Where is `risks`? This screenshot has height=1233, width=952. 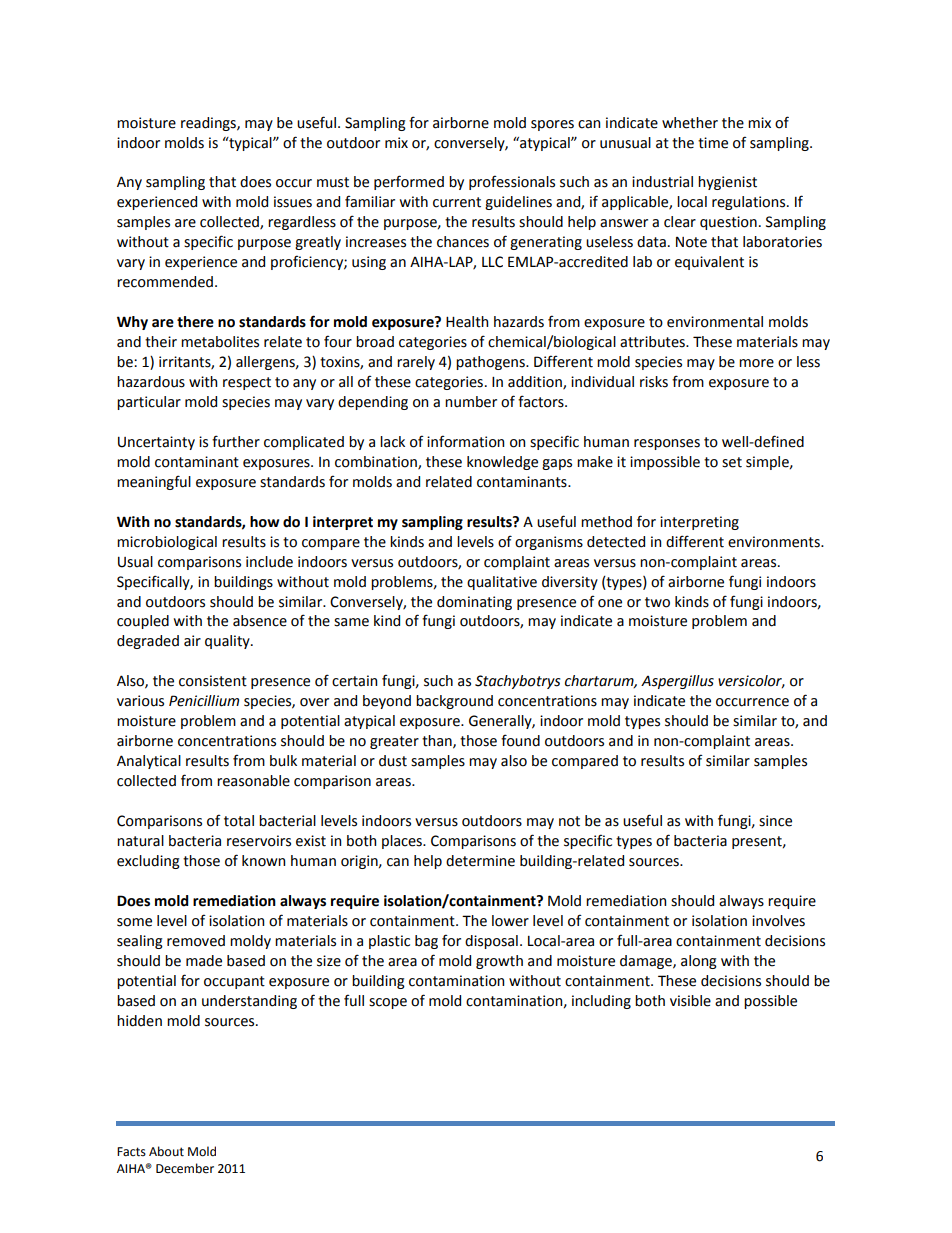
risks is located at coordinates (654, 382).
